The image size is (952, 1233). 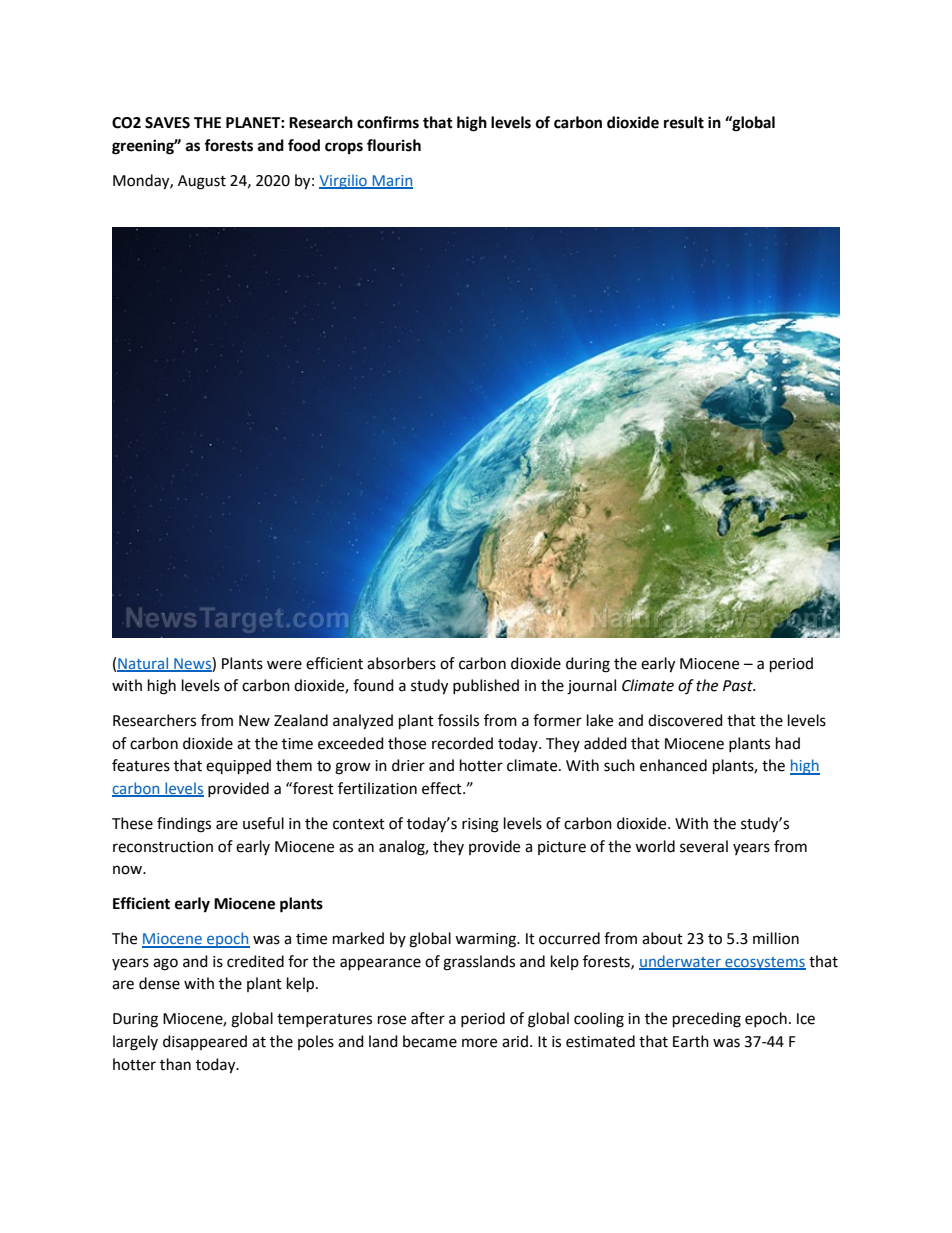 I want to click on rising, so click(x=480, y=825).
